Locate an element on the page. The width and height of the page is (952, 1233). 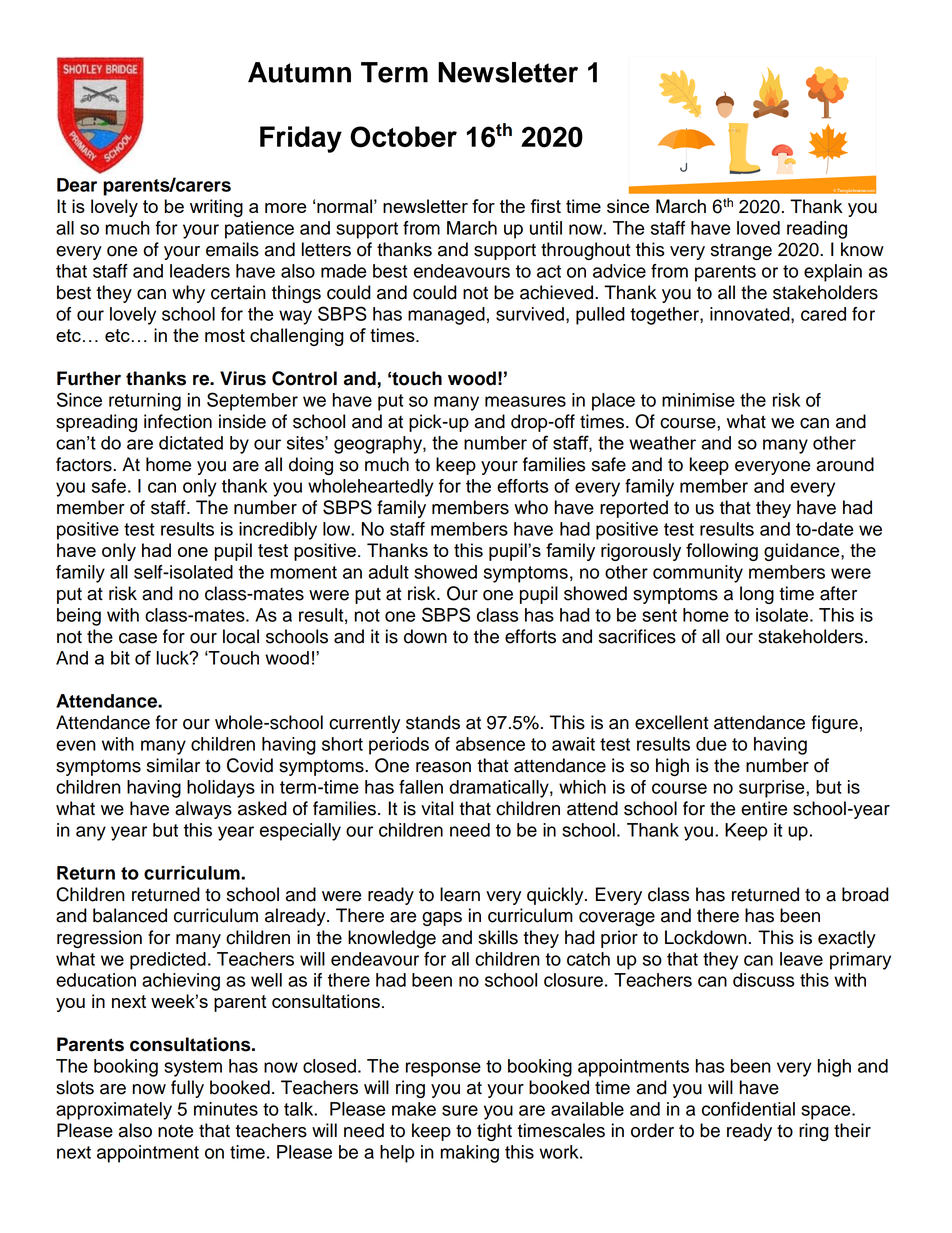
case is located at coordinates (138, 638).
